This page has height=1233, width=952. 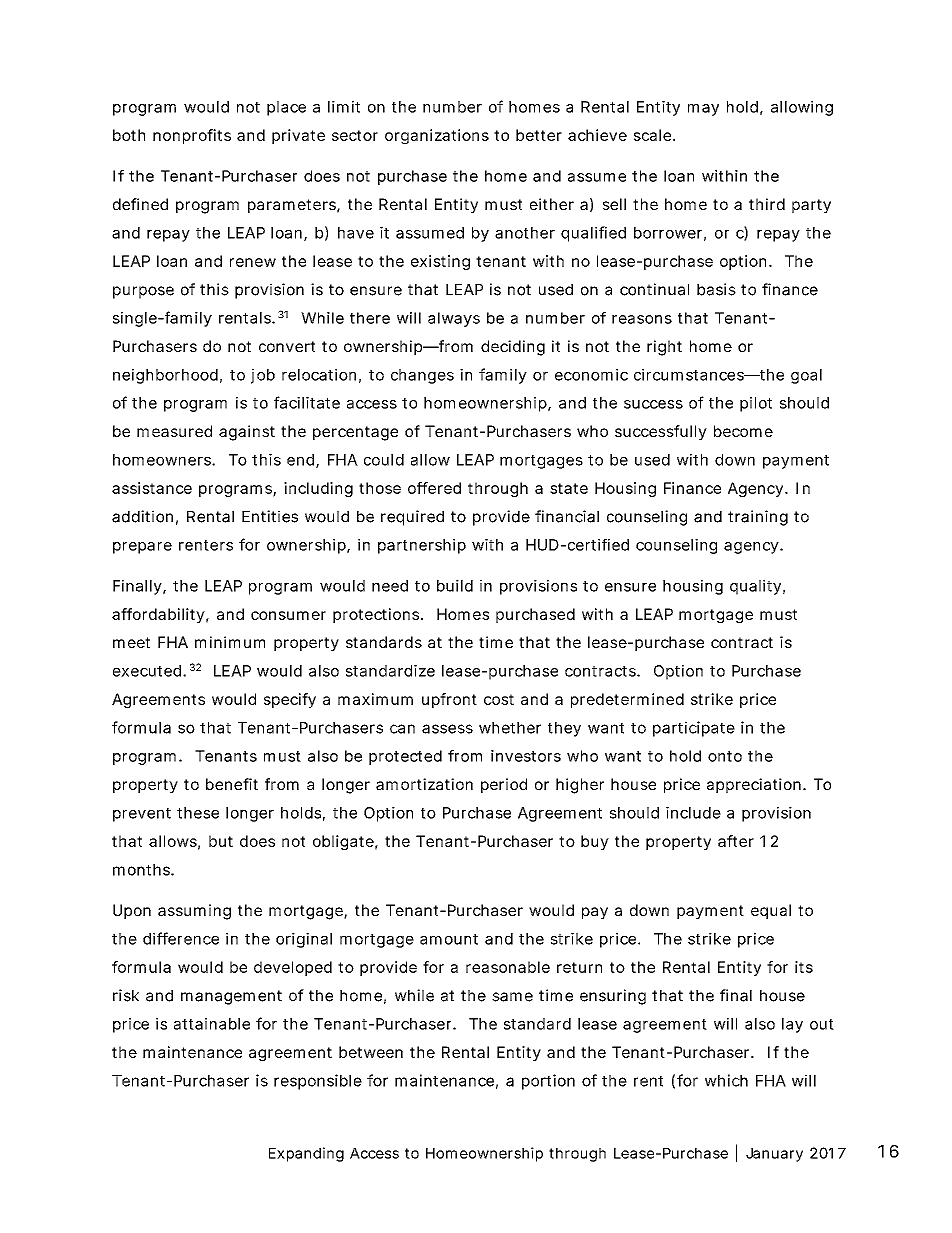 I want to click on portion, so click(x=548, y=1082).
